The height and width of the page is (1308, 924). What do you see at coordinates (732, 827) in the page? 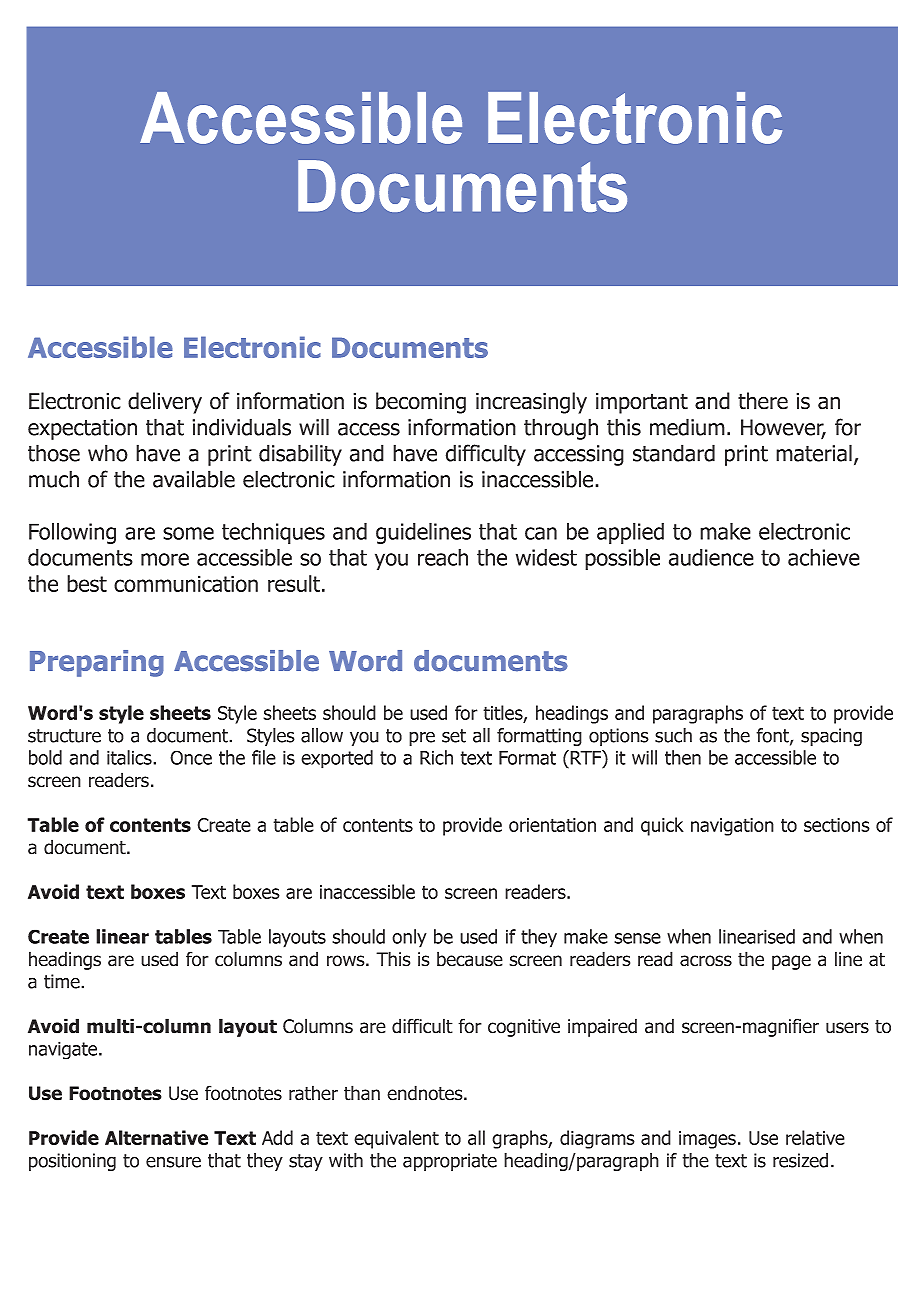
I see `navigation` at bounding box center [732, 827].
